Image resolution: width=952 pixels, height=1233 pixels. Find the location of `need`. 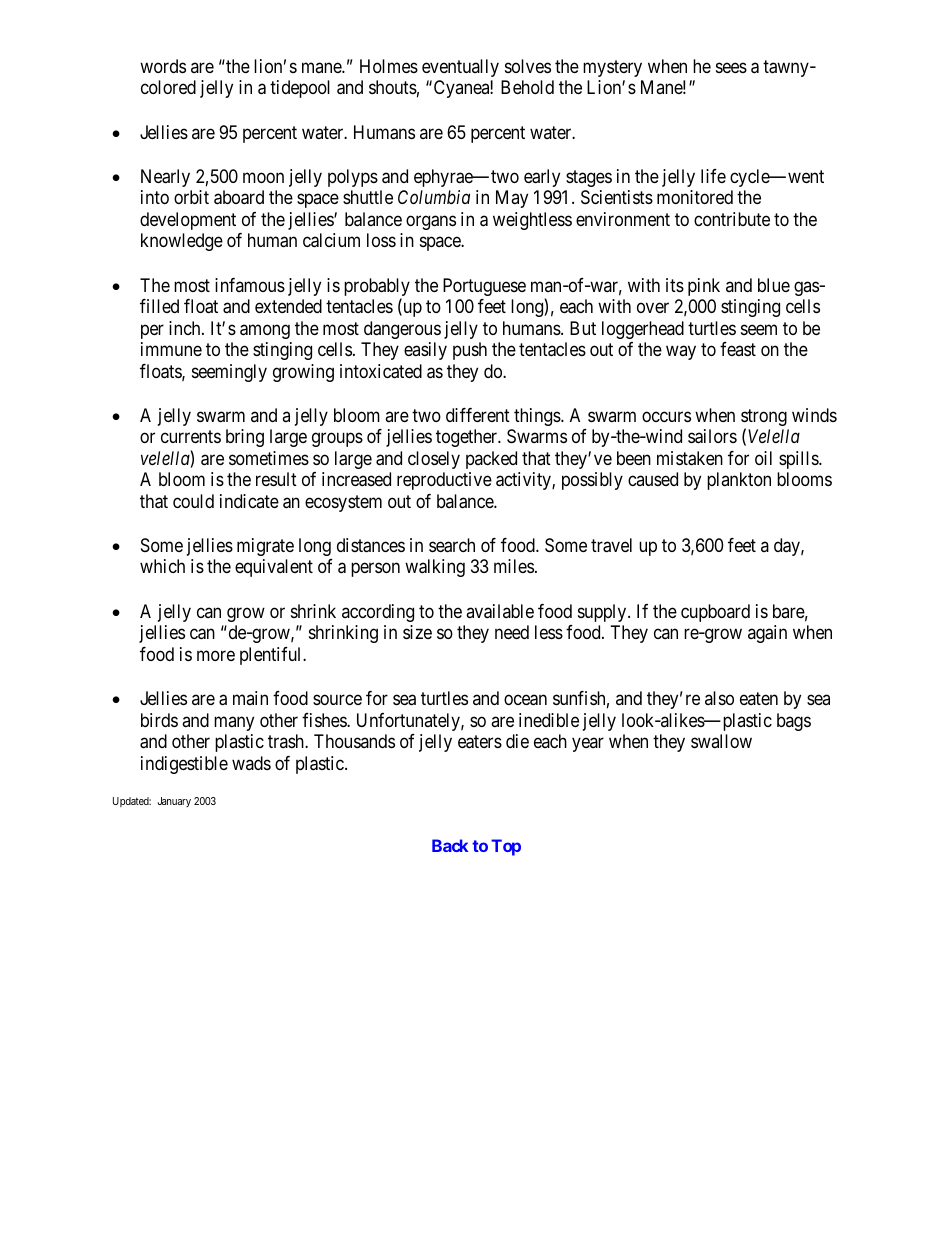

need is located at coordinates (512, 632).
